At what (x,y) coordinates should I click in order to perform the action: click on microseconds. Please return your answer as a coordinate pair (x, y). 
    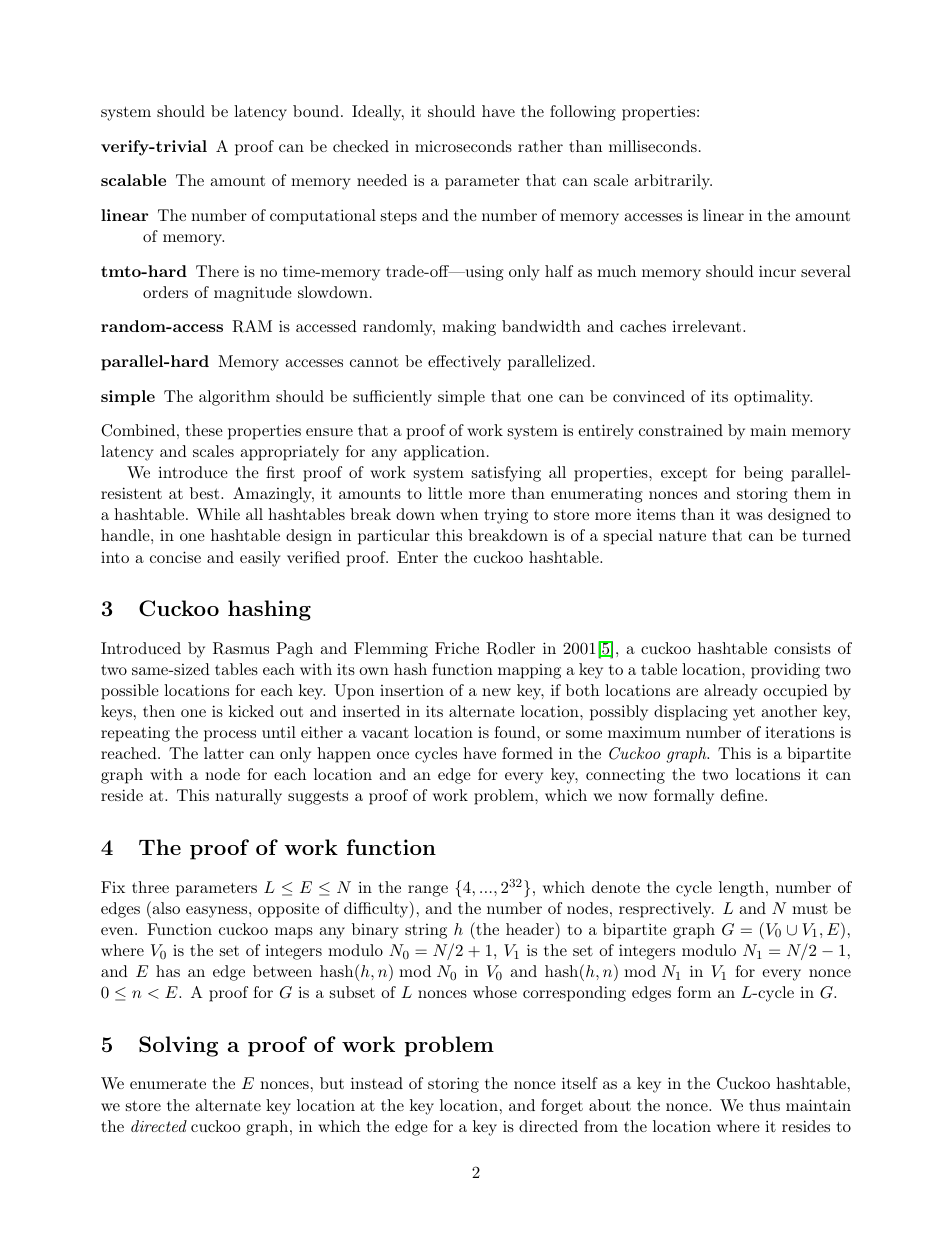
    Looking at the image, I should click on (463, 146).
